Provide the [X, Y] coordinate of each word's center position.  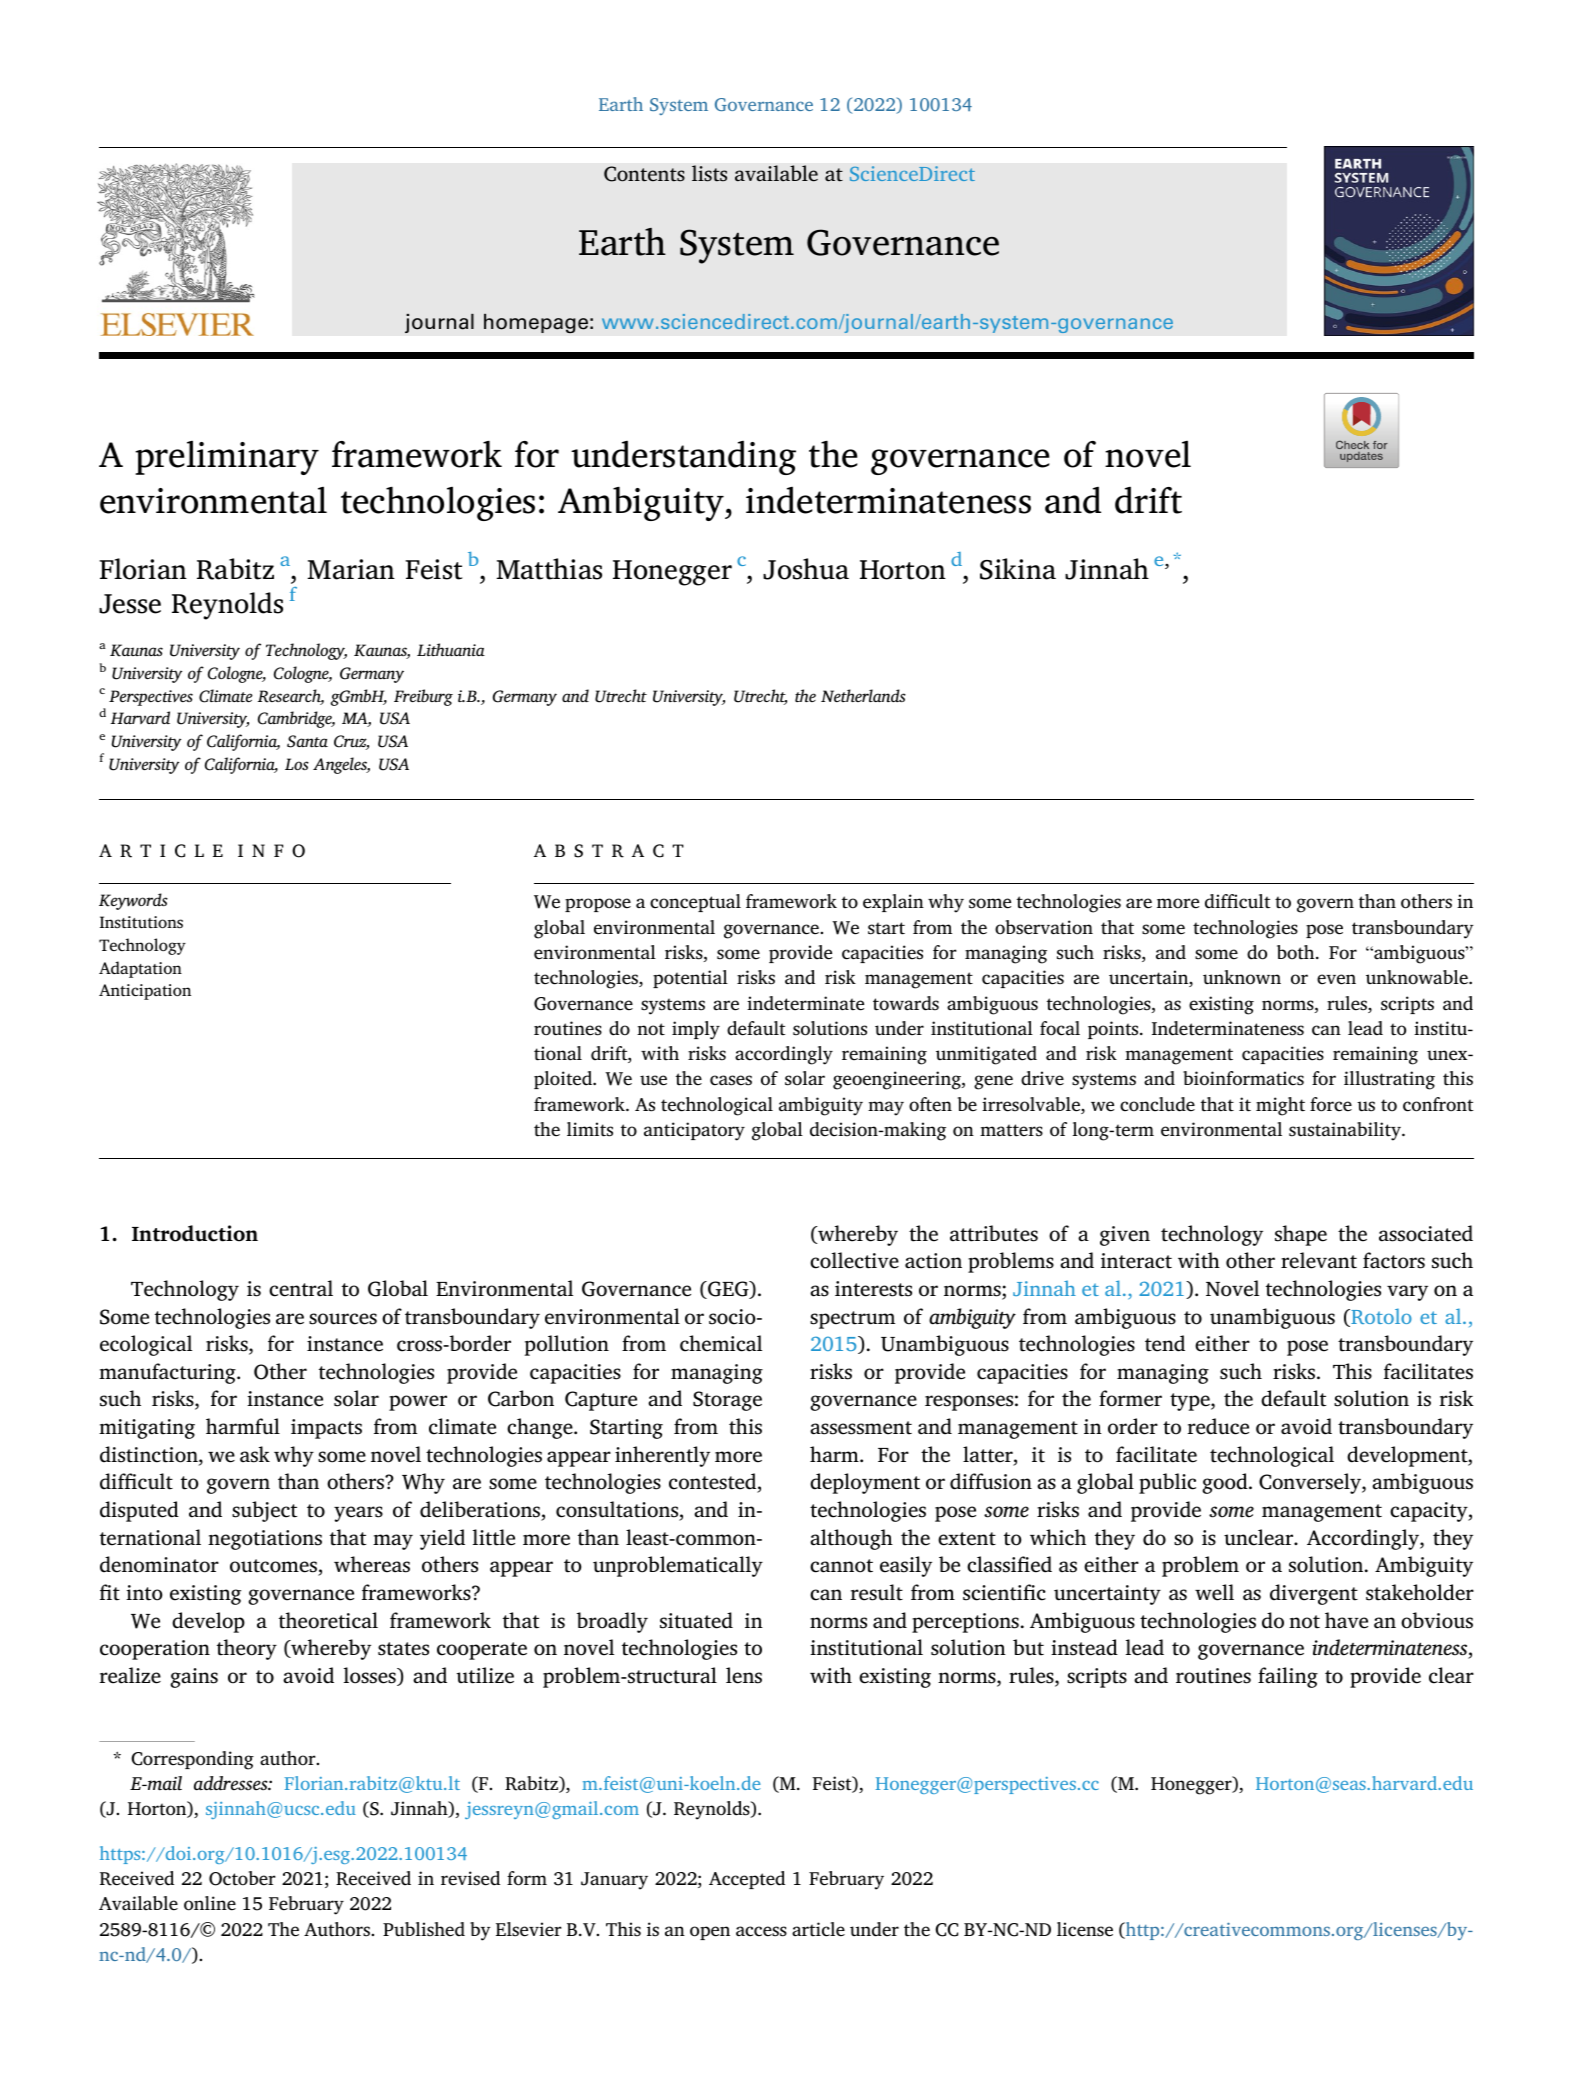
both [1297, 952]
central [301, 1288]
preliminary [227, 458]
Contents [644, 174]
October [242, 1878]
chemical [721, 1343]
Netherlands [863, 695]
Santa [307, 741]
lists [709, 173]
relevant [1319, 1260]
